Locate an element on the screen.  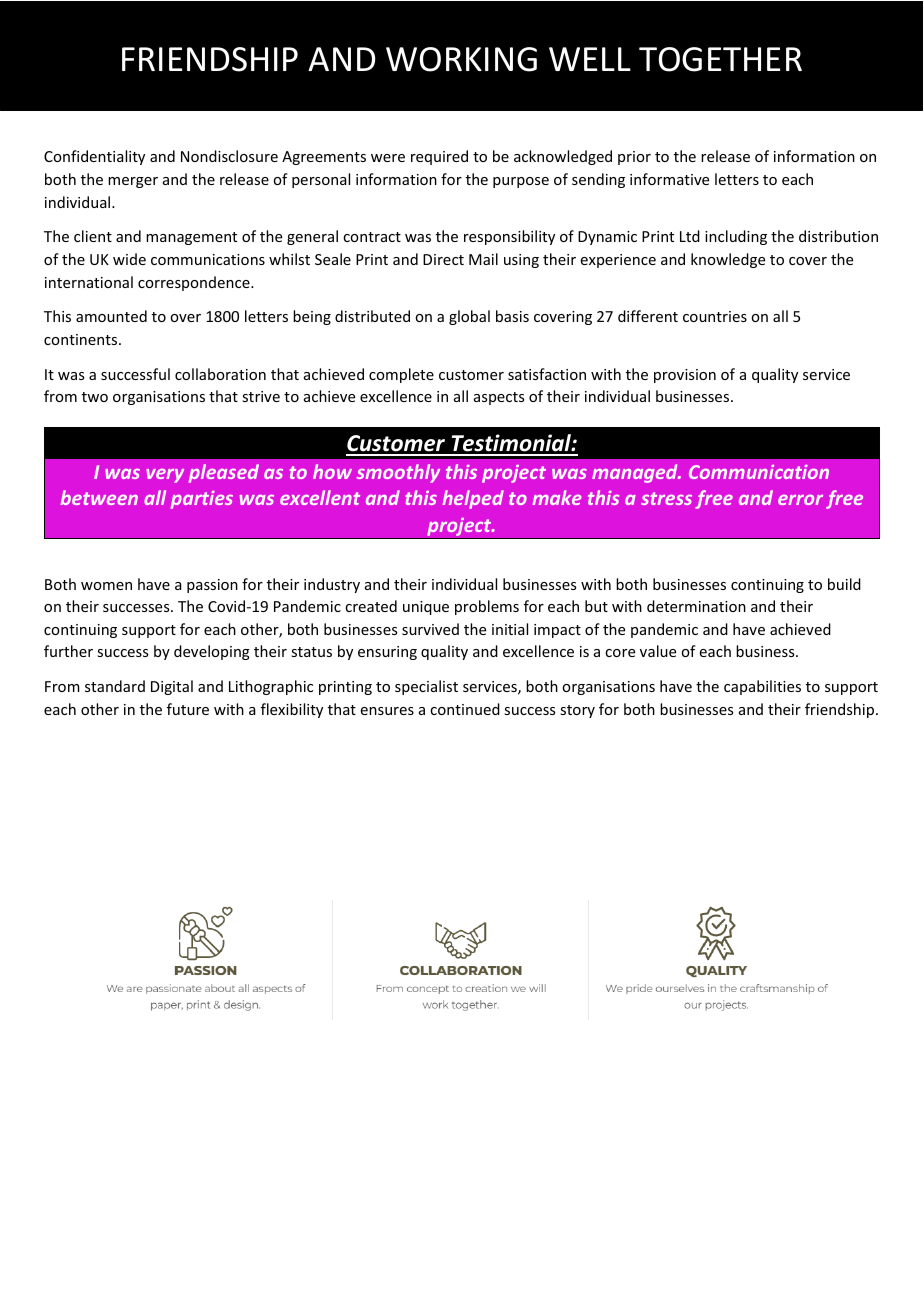
specialist is located at coordinates (426, 687).
